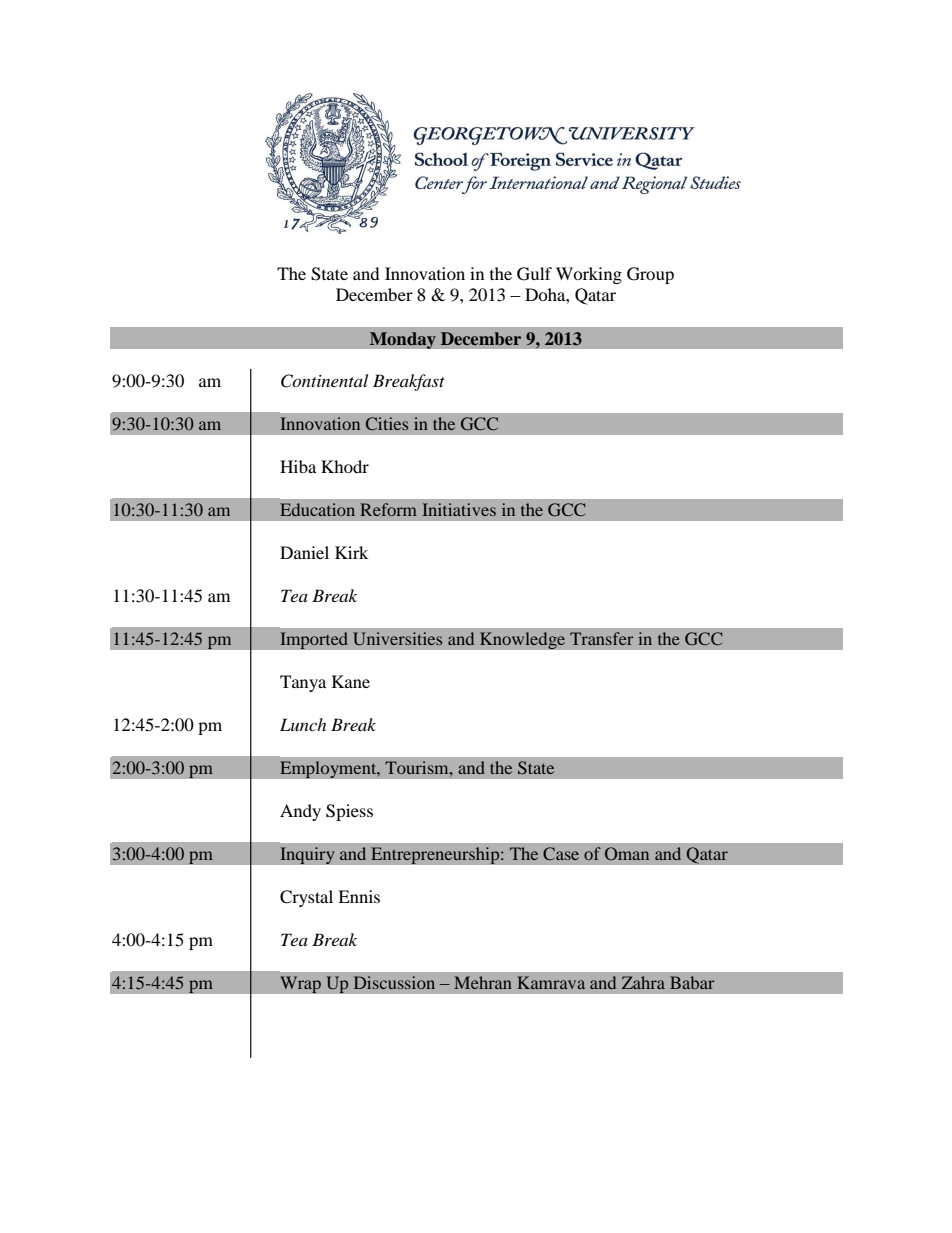  What do you see at coordinates (314, 641) in the image?
I see `Imported` at bounding box center [314, 641].
